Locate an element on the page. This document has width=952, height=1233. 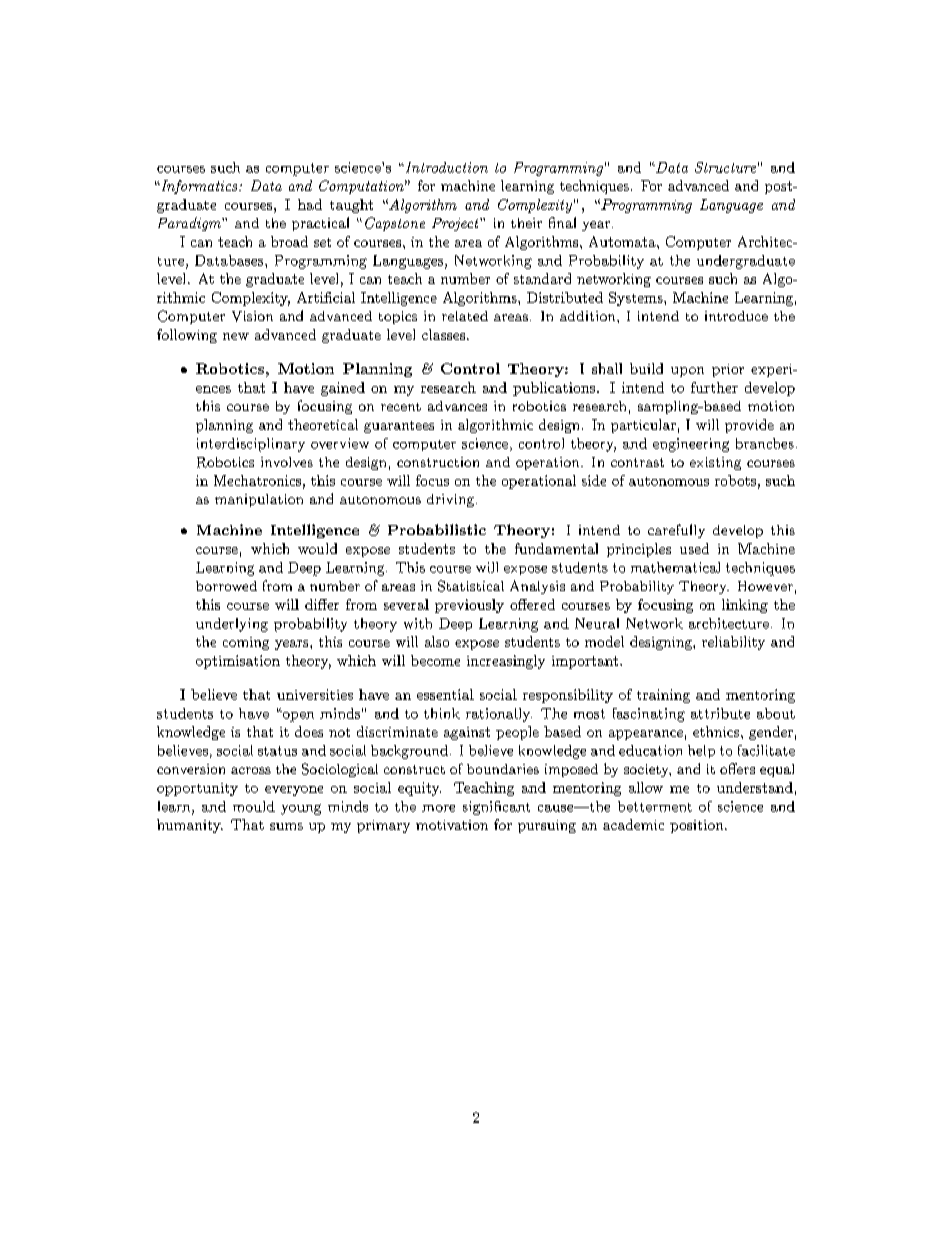
linking is located at coordinates (745, 606).
